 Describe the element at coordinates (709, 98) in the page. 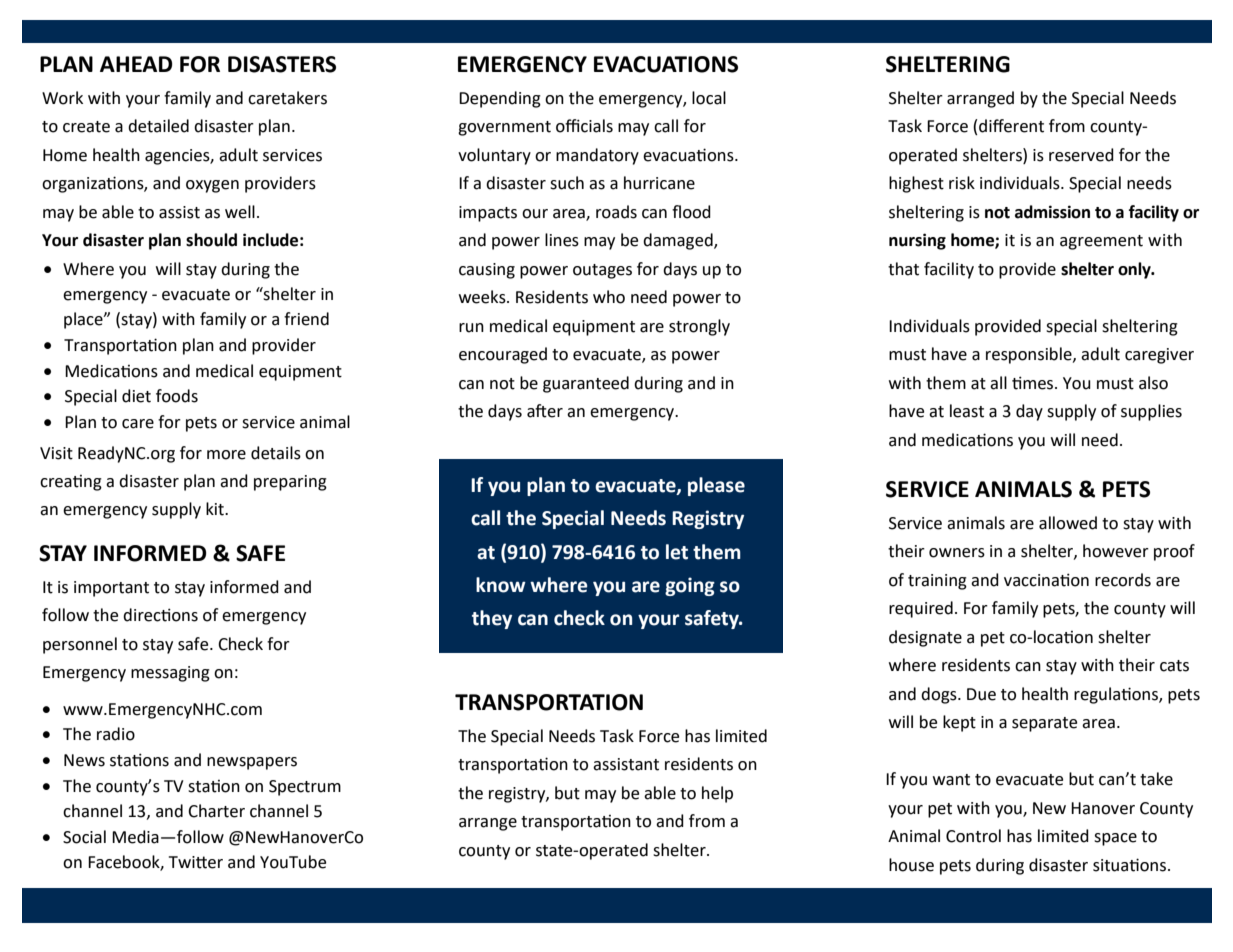

I see `local` at that location.
